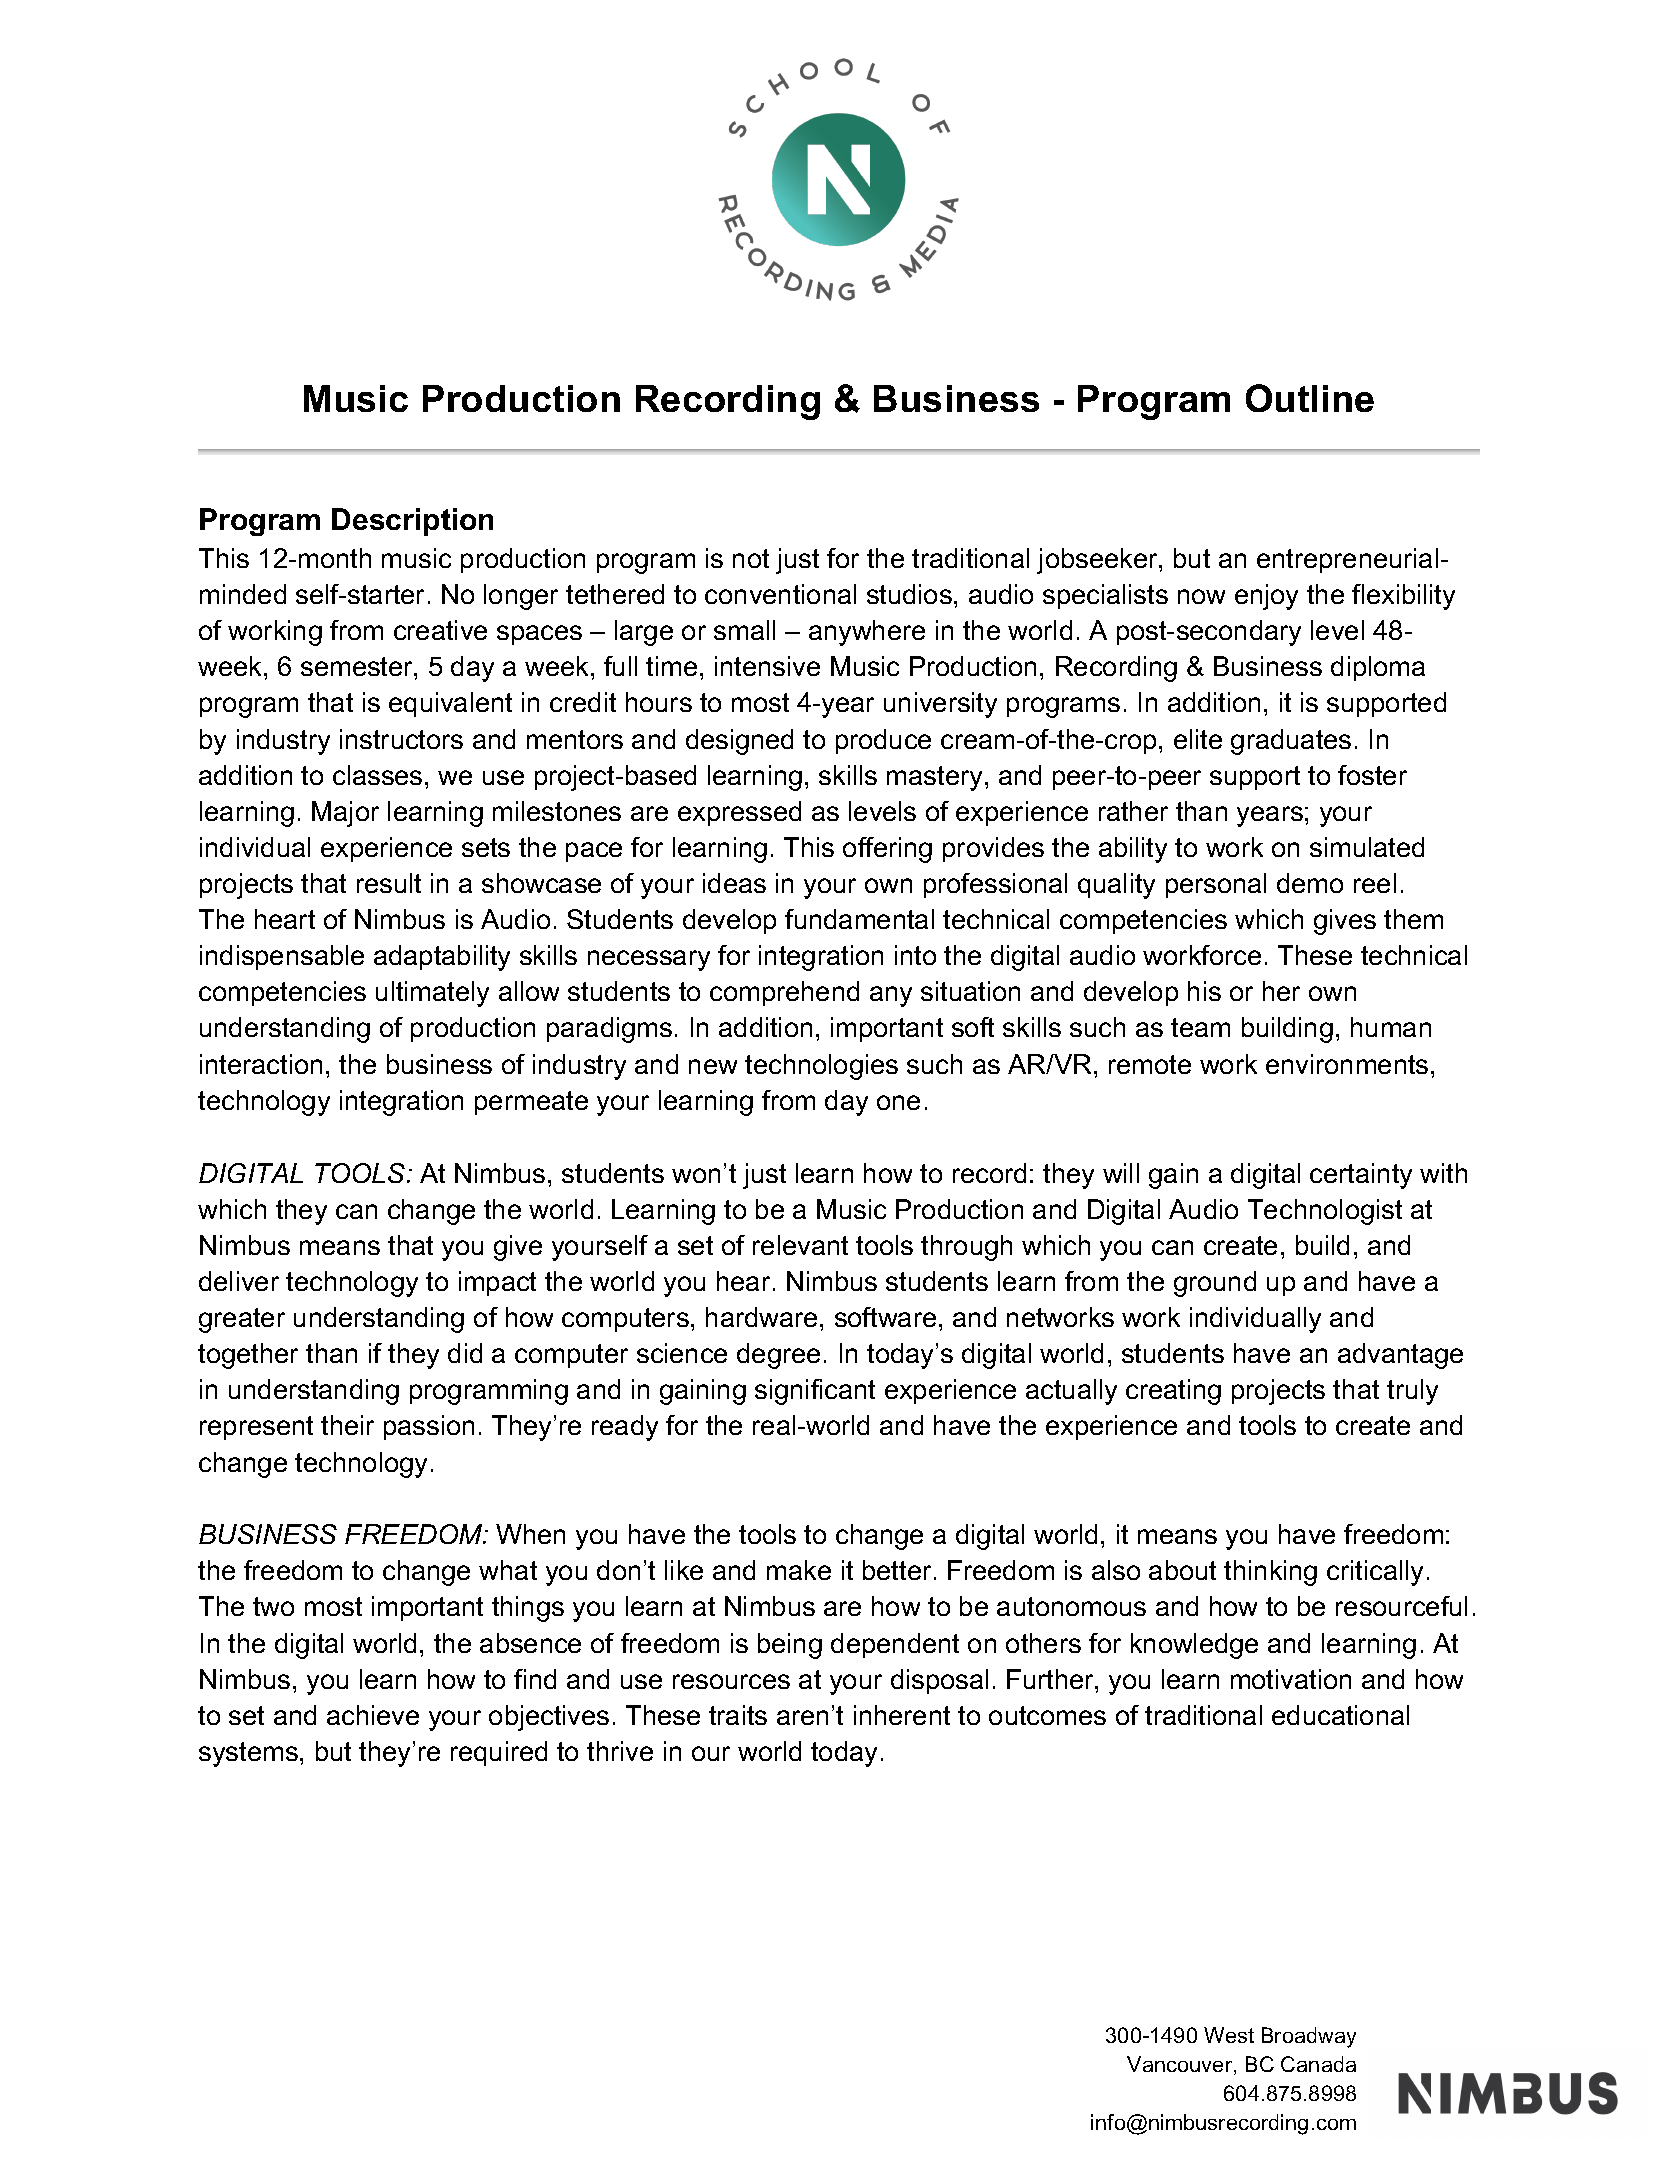  I want to click on relevant, so click(800, 1245).
